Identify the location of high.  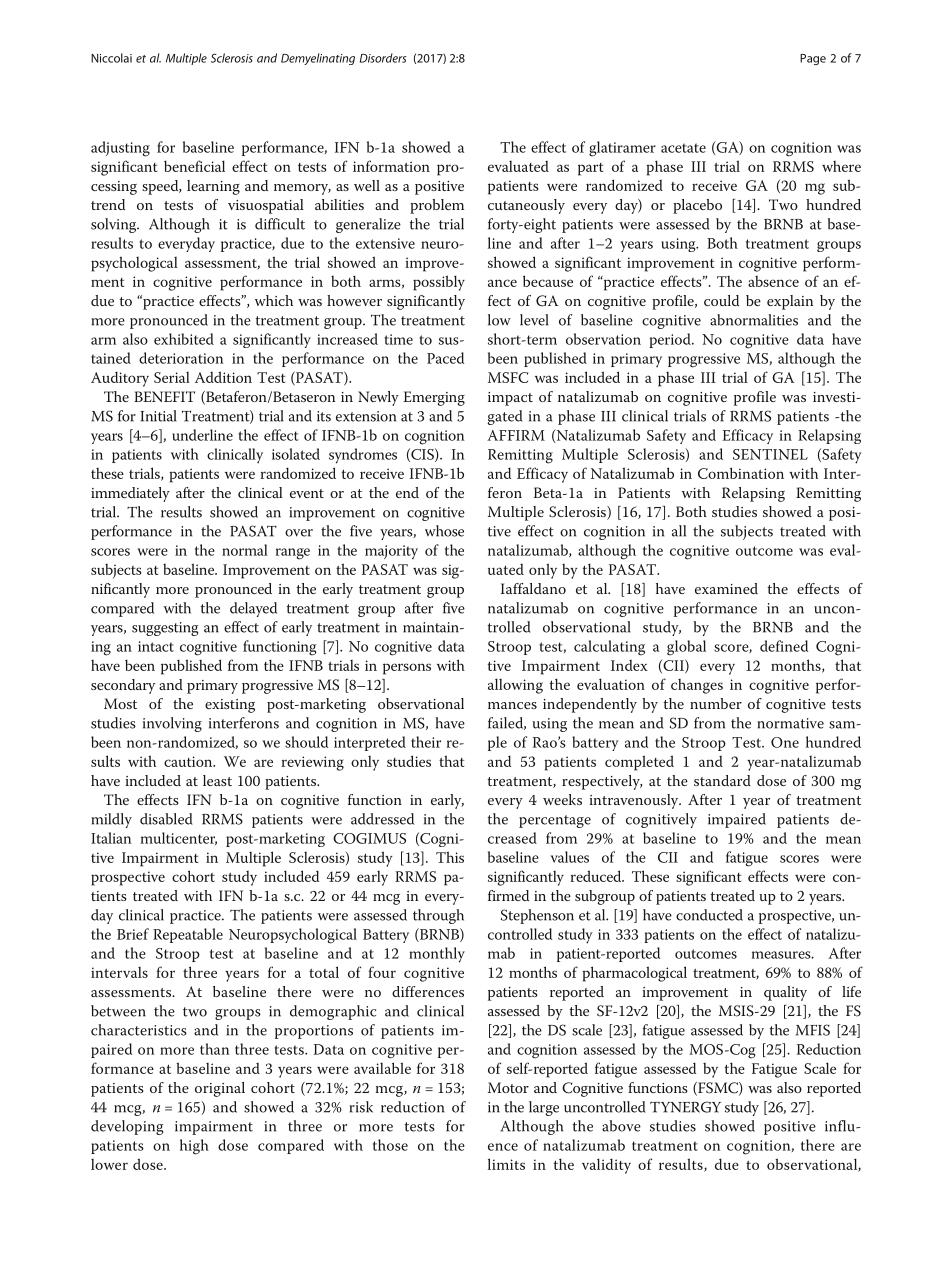
(194, 1147).
